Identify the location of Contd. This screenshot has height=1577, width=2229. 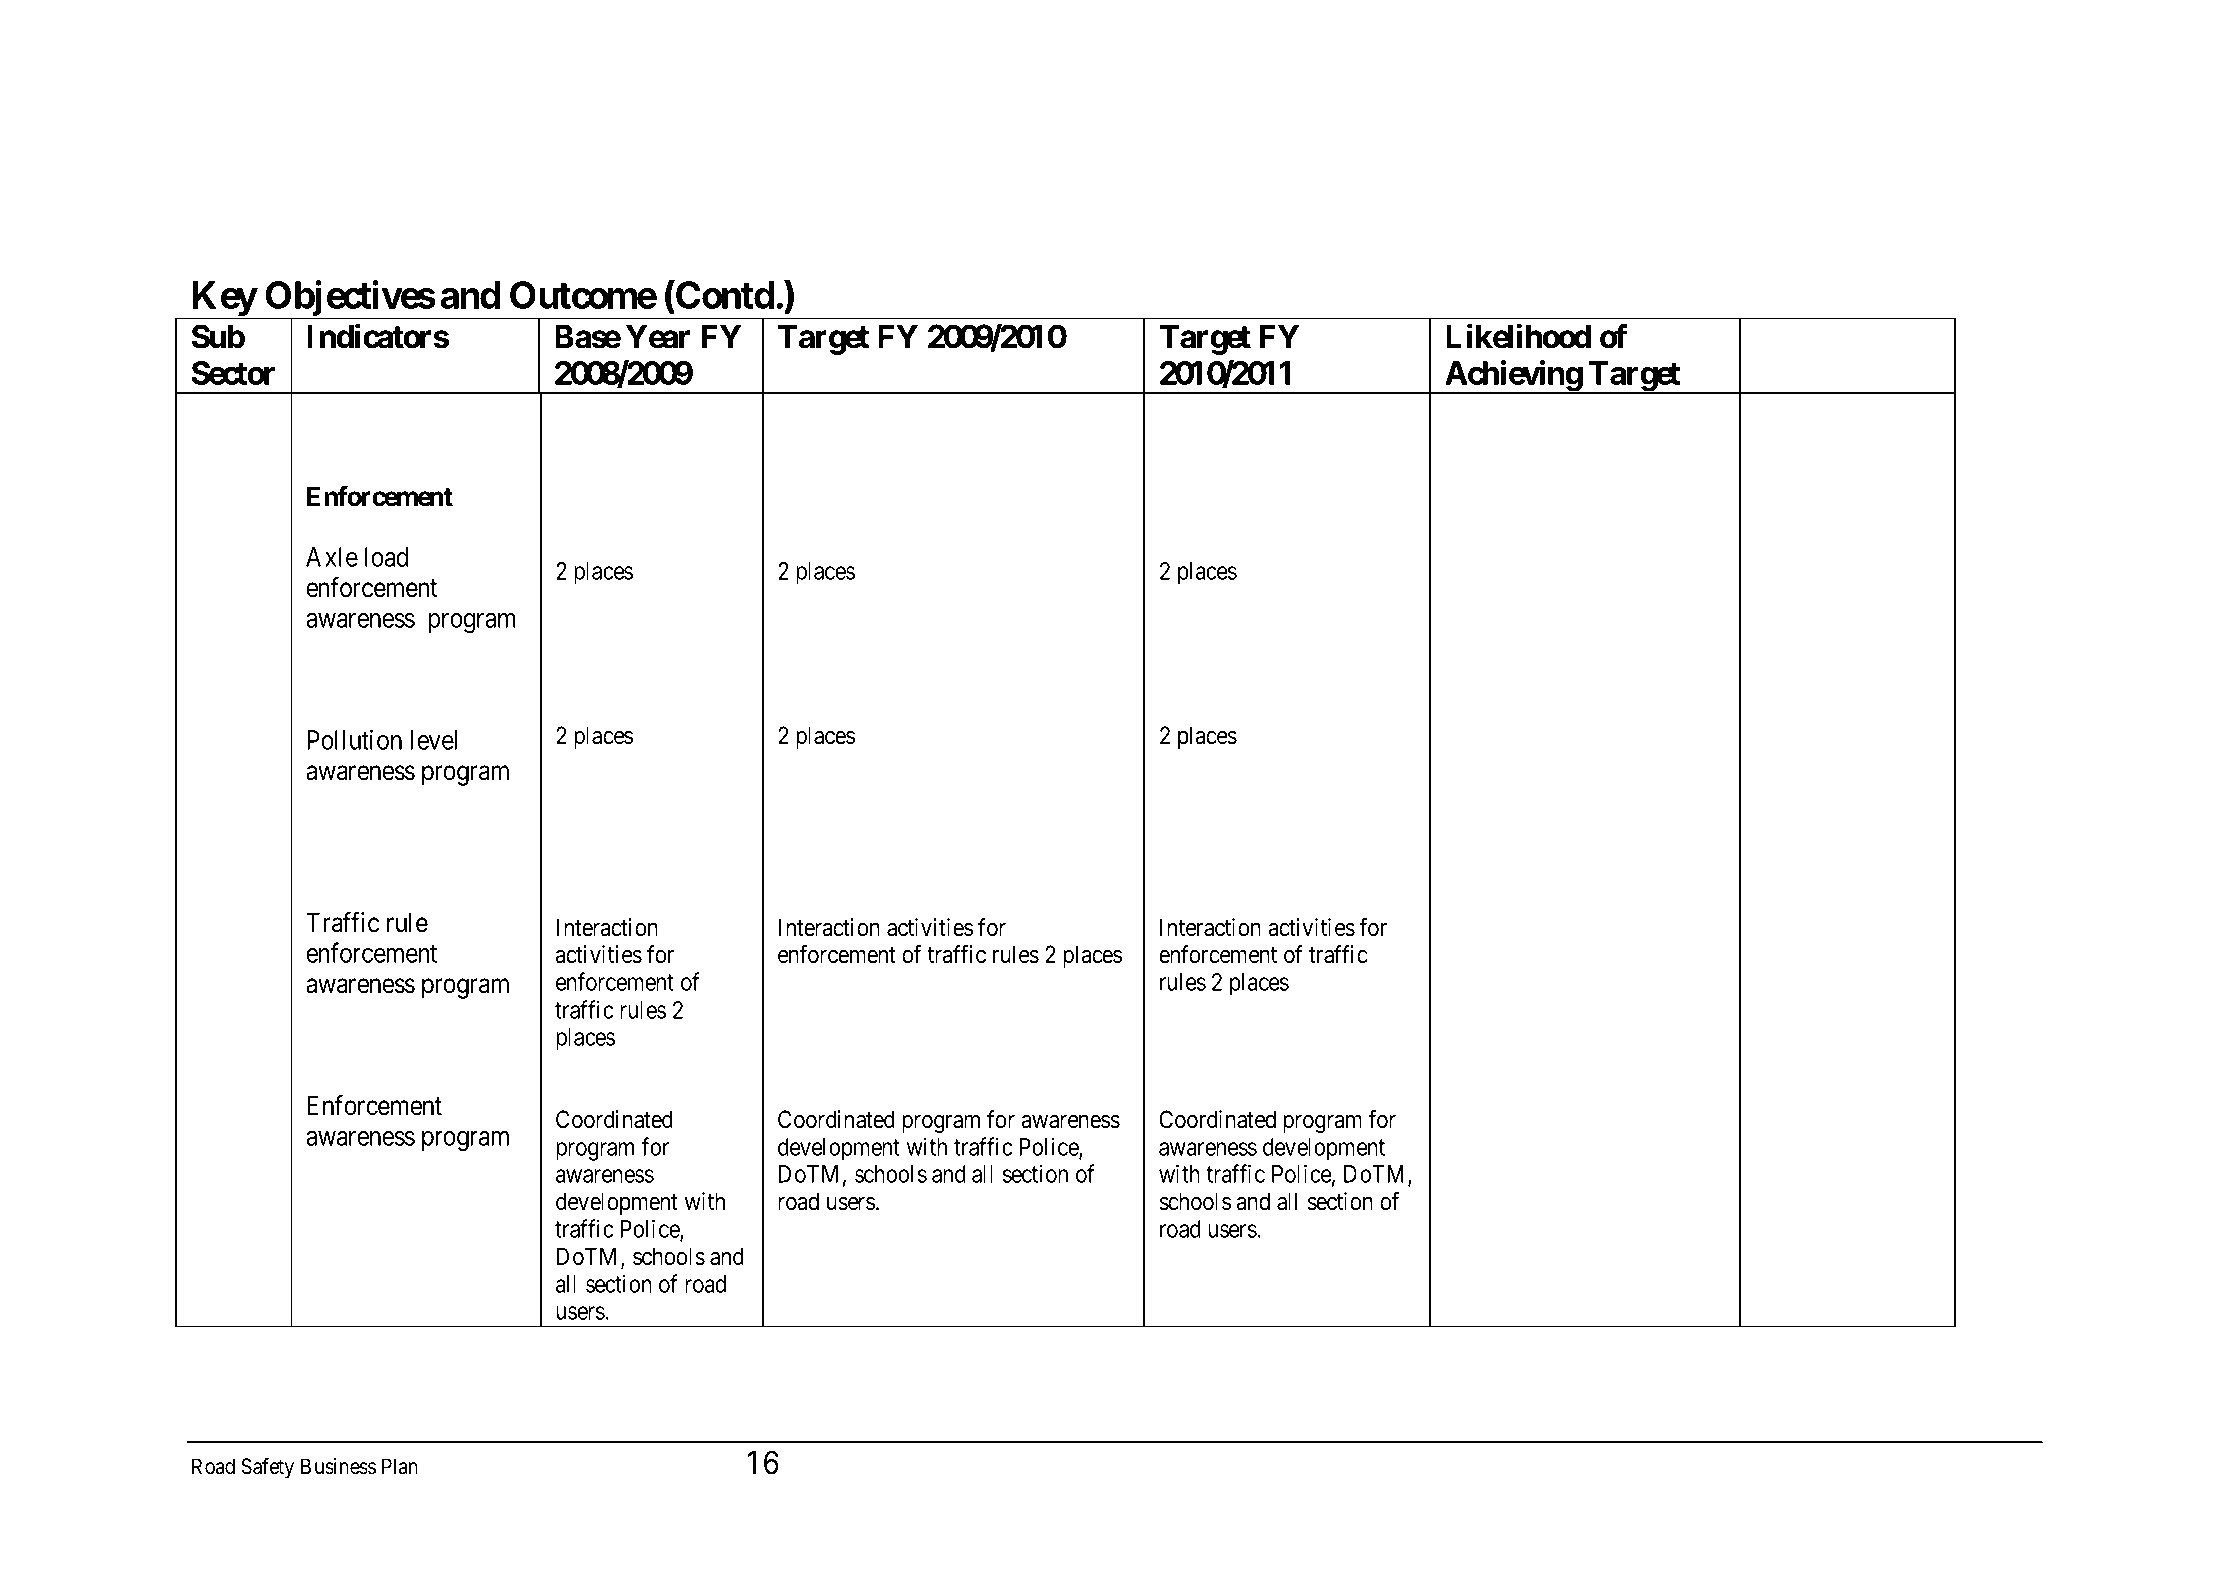
(724, 294).
